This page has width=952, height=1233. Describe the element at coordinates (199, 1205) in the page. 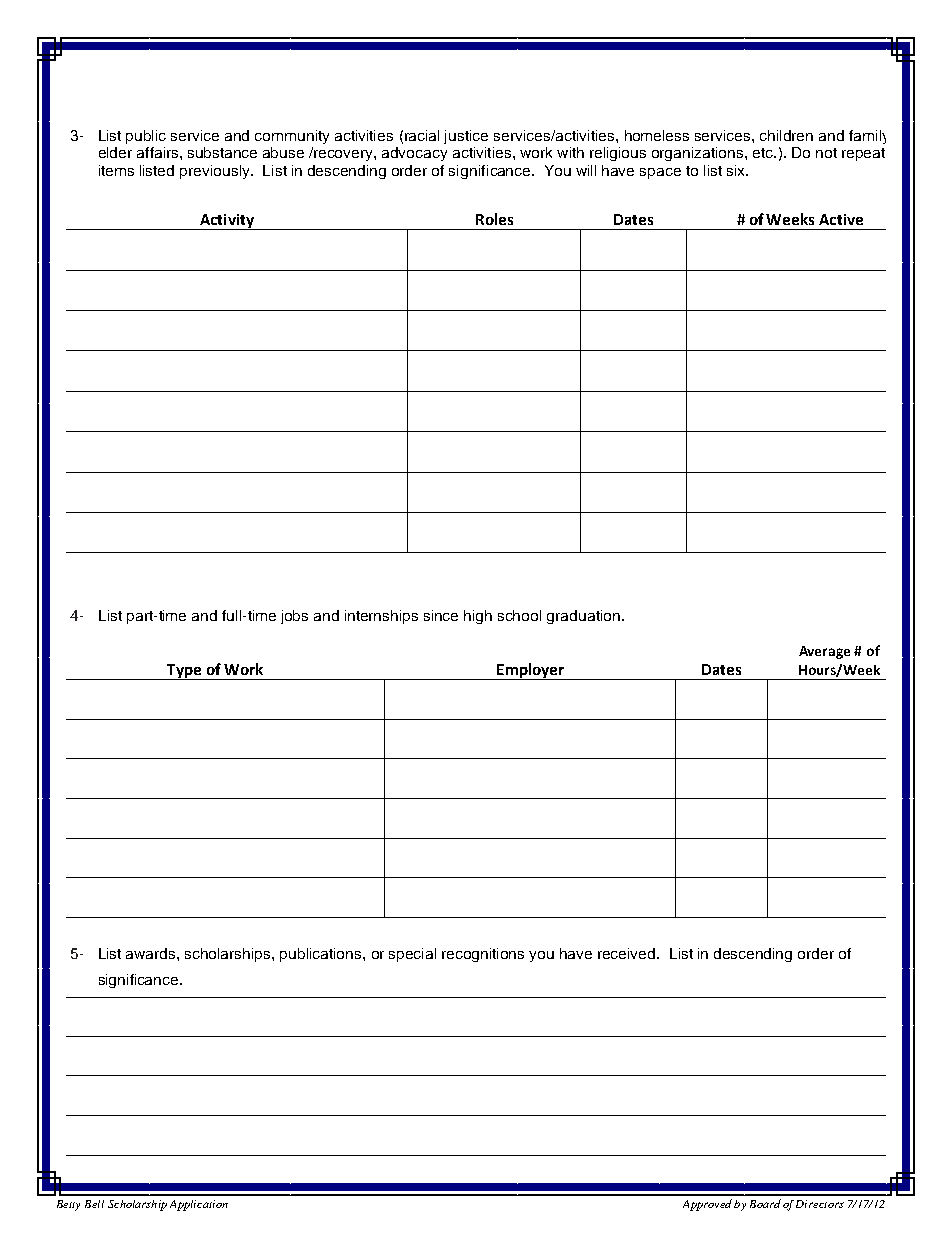

I see `Application` at that location.
